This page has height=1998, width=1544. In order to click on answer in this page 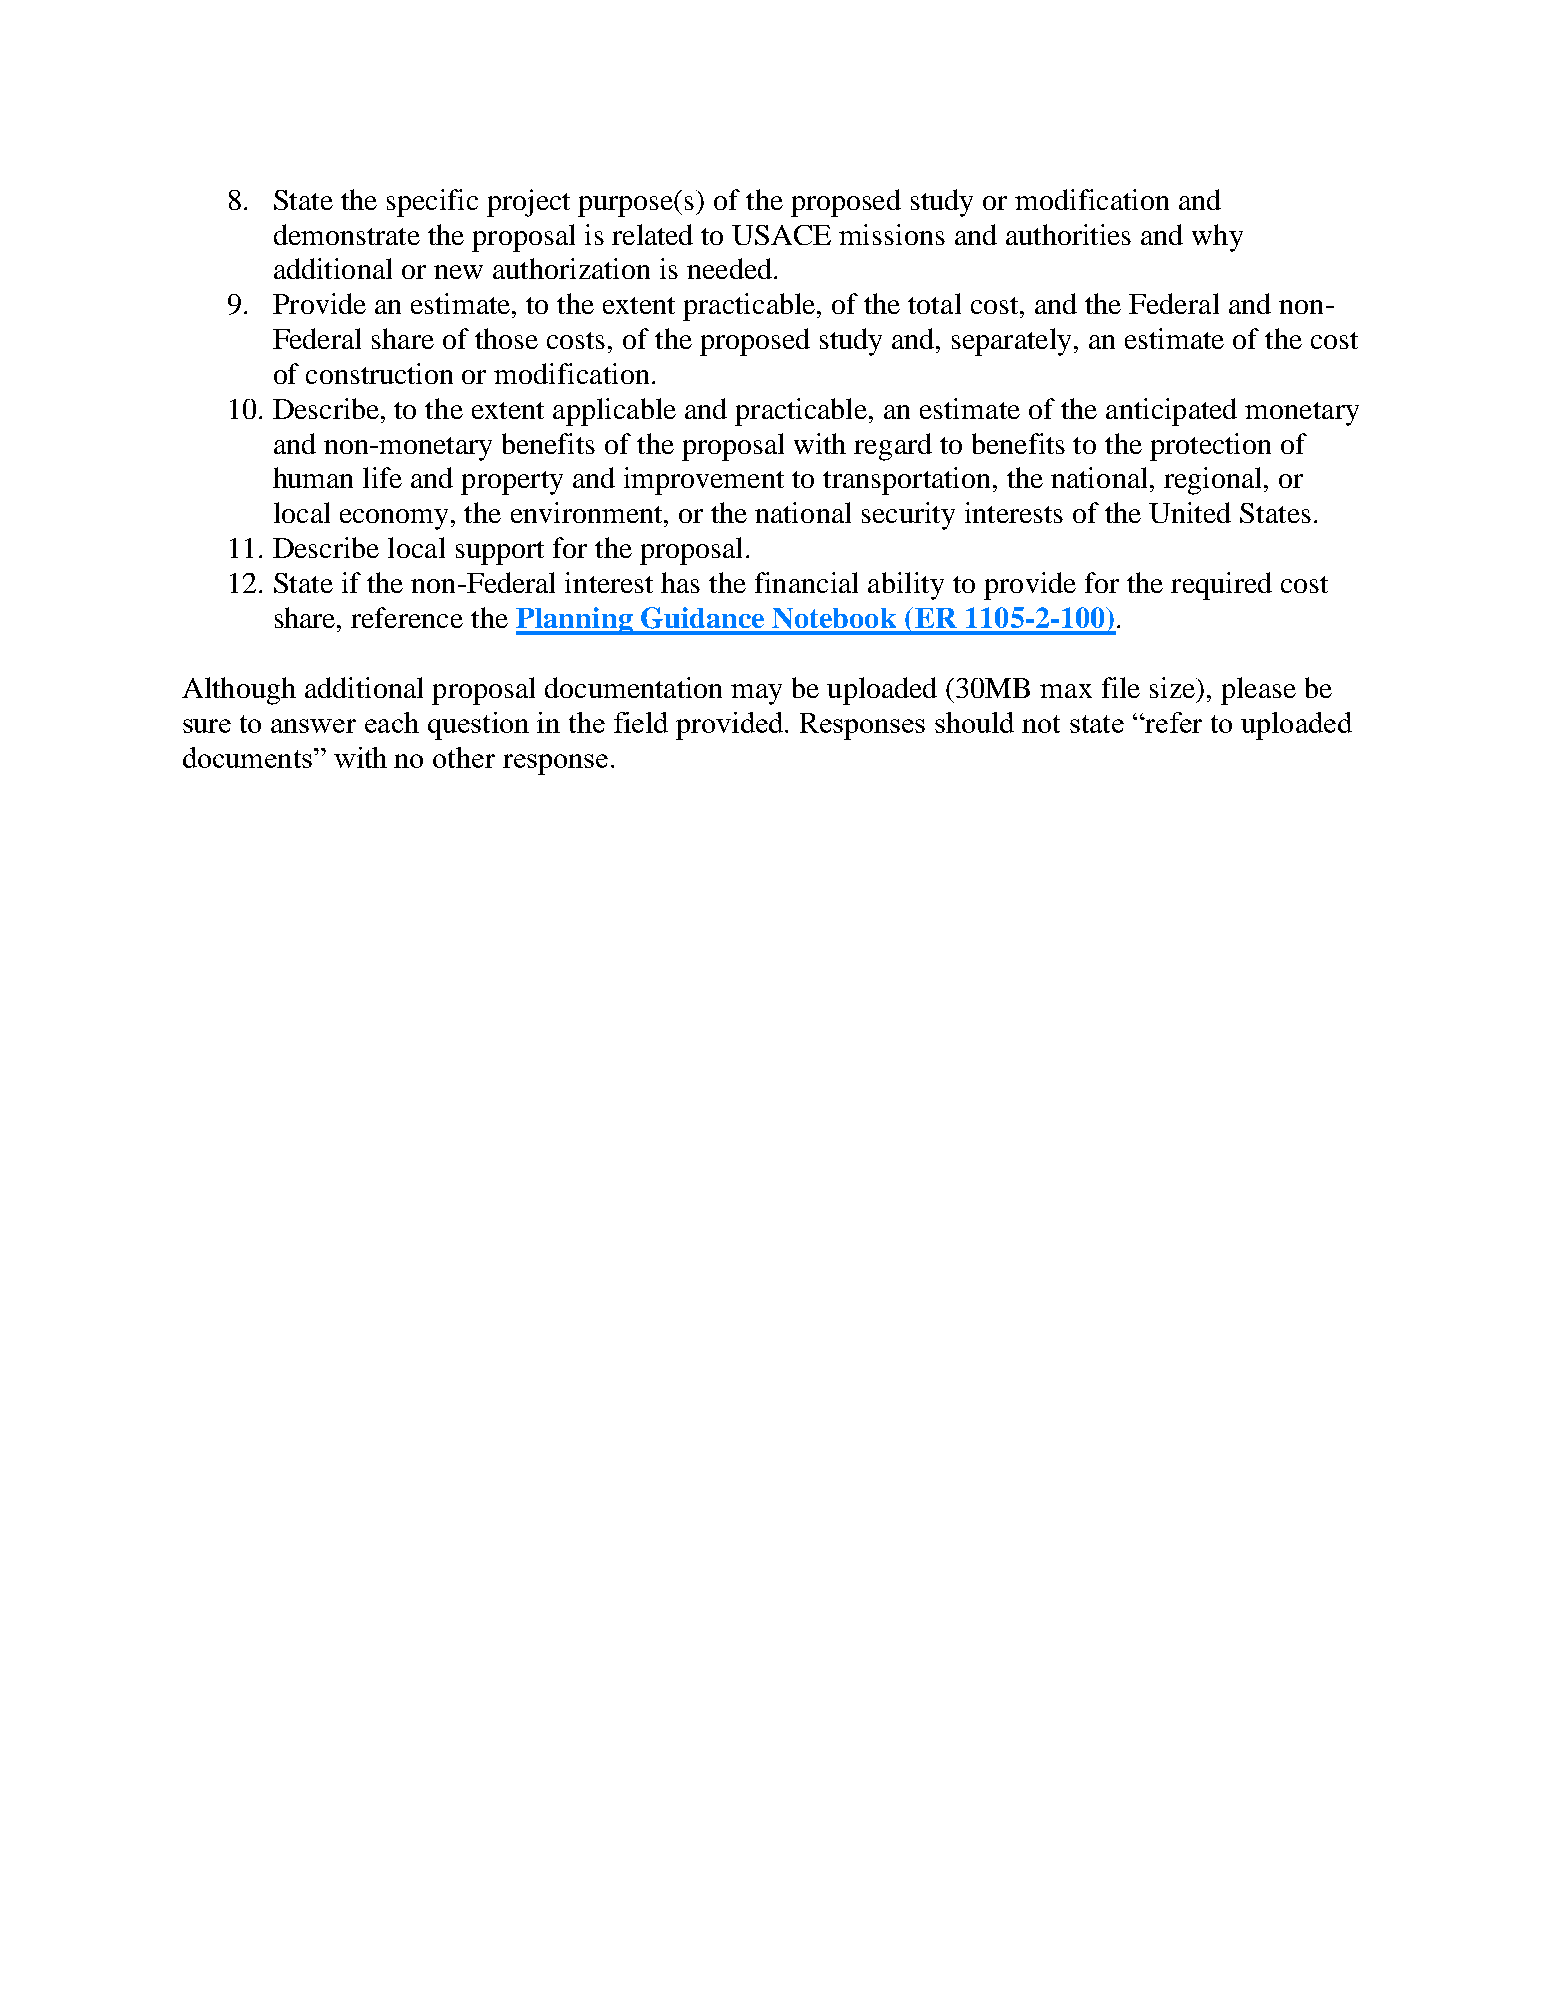, I will do `click(313, 726)`.
